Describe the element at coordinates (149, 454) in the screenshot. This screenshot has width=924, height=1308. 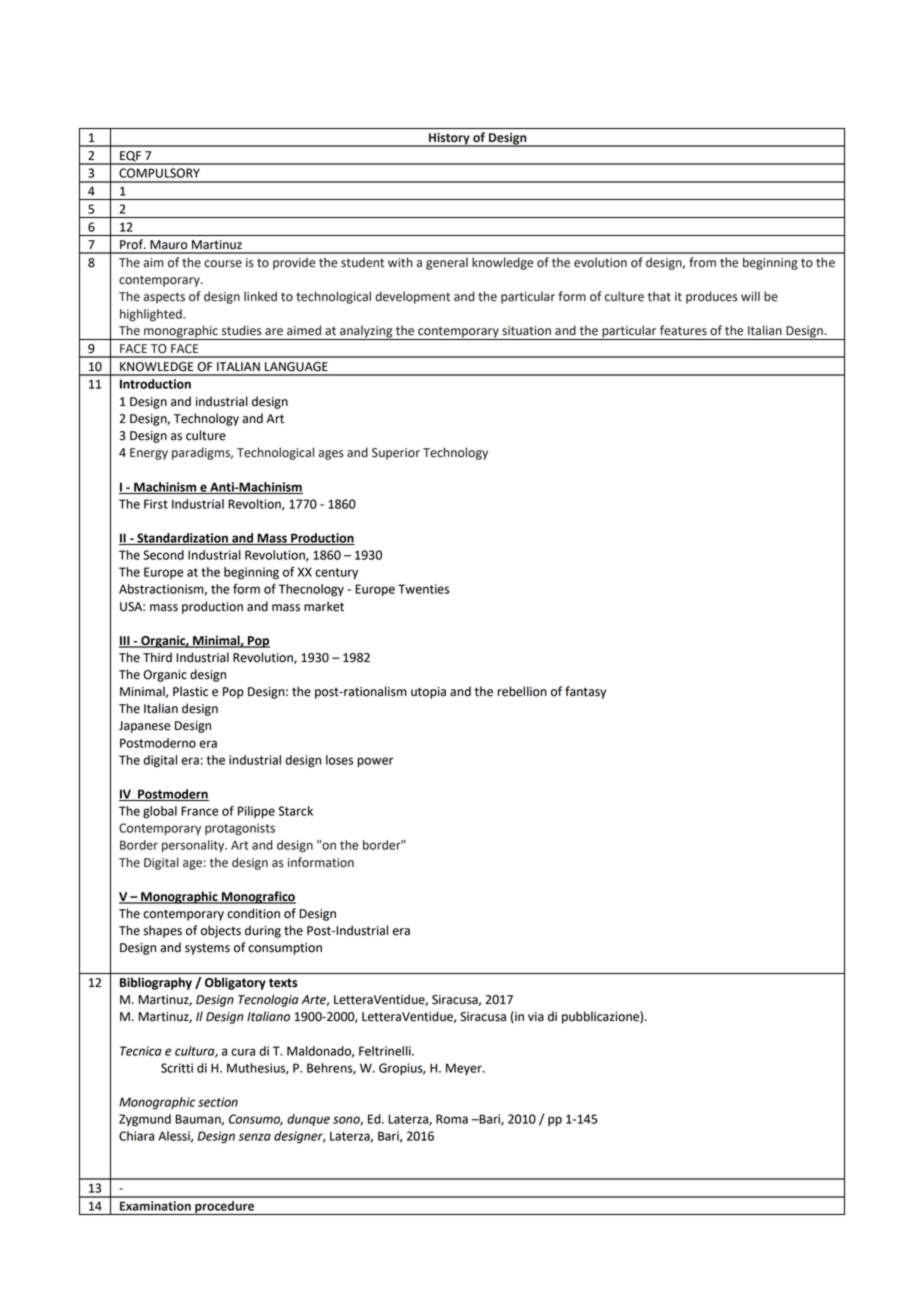
I see `Energy` at that location.
